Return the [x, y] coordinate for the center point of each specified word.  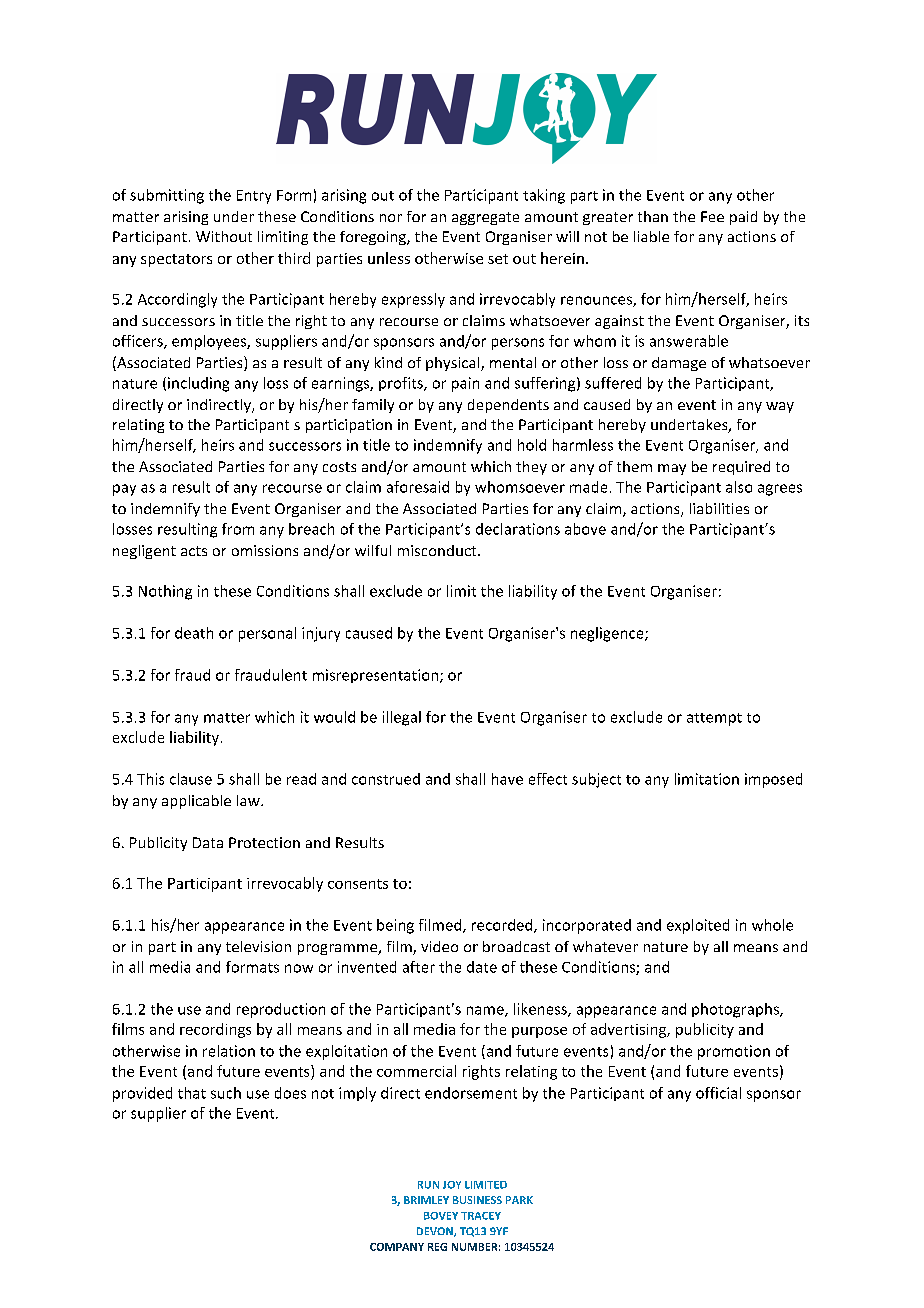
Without [224, 236]
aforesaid [418, 487]
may [672, 469]
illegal [402, 718]
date [482, 967]
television [258, 946]
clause [191, 779]
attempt [714, 719]
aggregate [485, 218]
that [192, 1093]
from [238, 529]
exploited [698, 926]
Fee [712, 216]
